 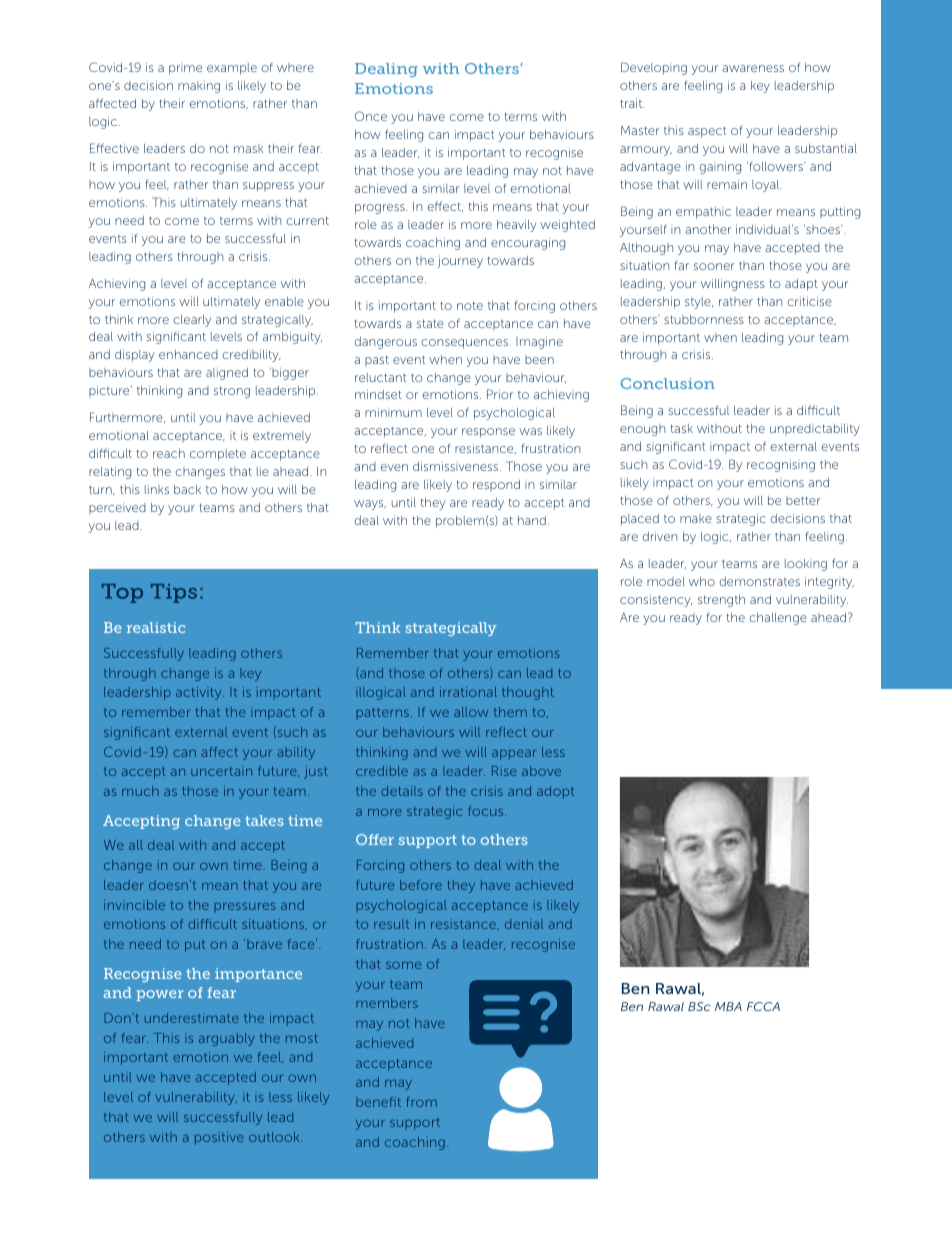 I want to click on realistic, so click(x=156, y=627).
